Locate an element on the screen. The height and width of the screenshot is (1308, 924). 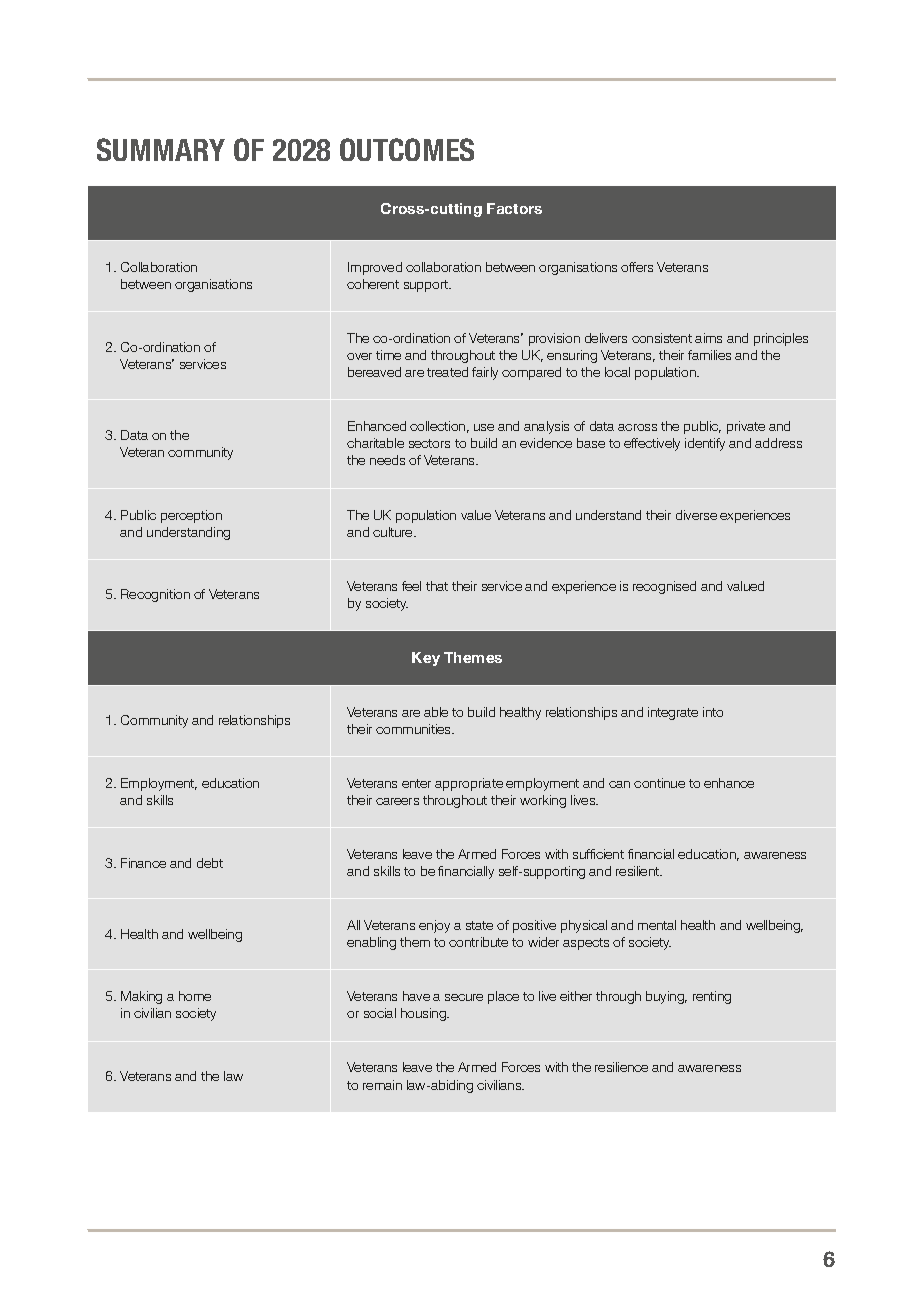
housing is located at coordinates (424, 1014).
